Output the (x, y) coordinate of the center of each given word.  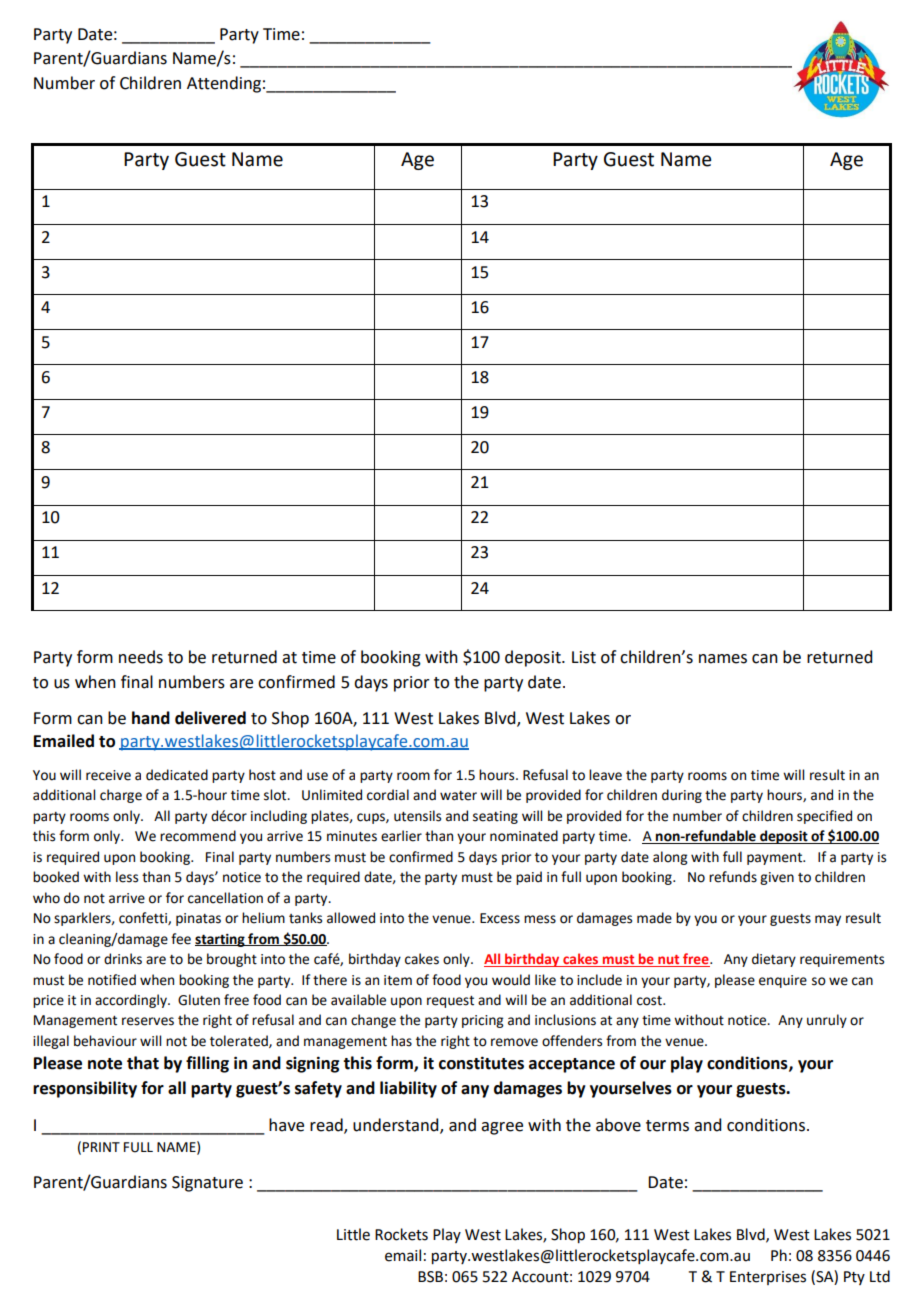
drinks (123, 959)
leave (605, 775)
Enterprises (768, 1278)
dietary (774, 960)
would (511, 980)
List (584, 657)
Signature (207, 1184)
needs (141, 657)
